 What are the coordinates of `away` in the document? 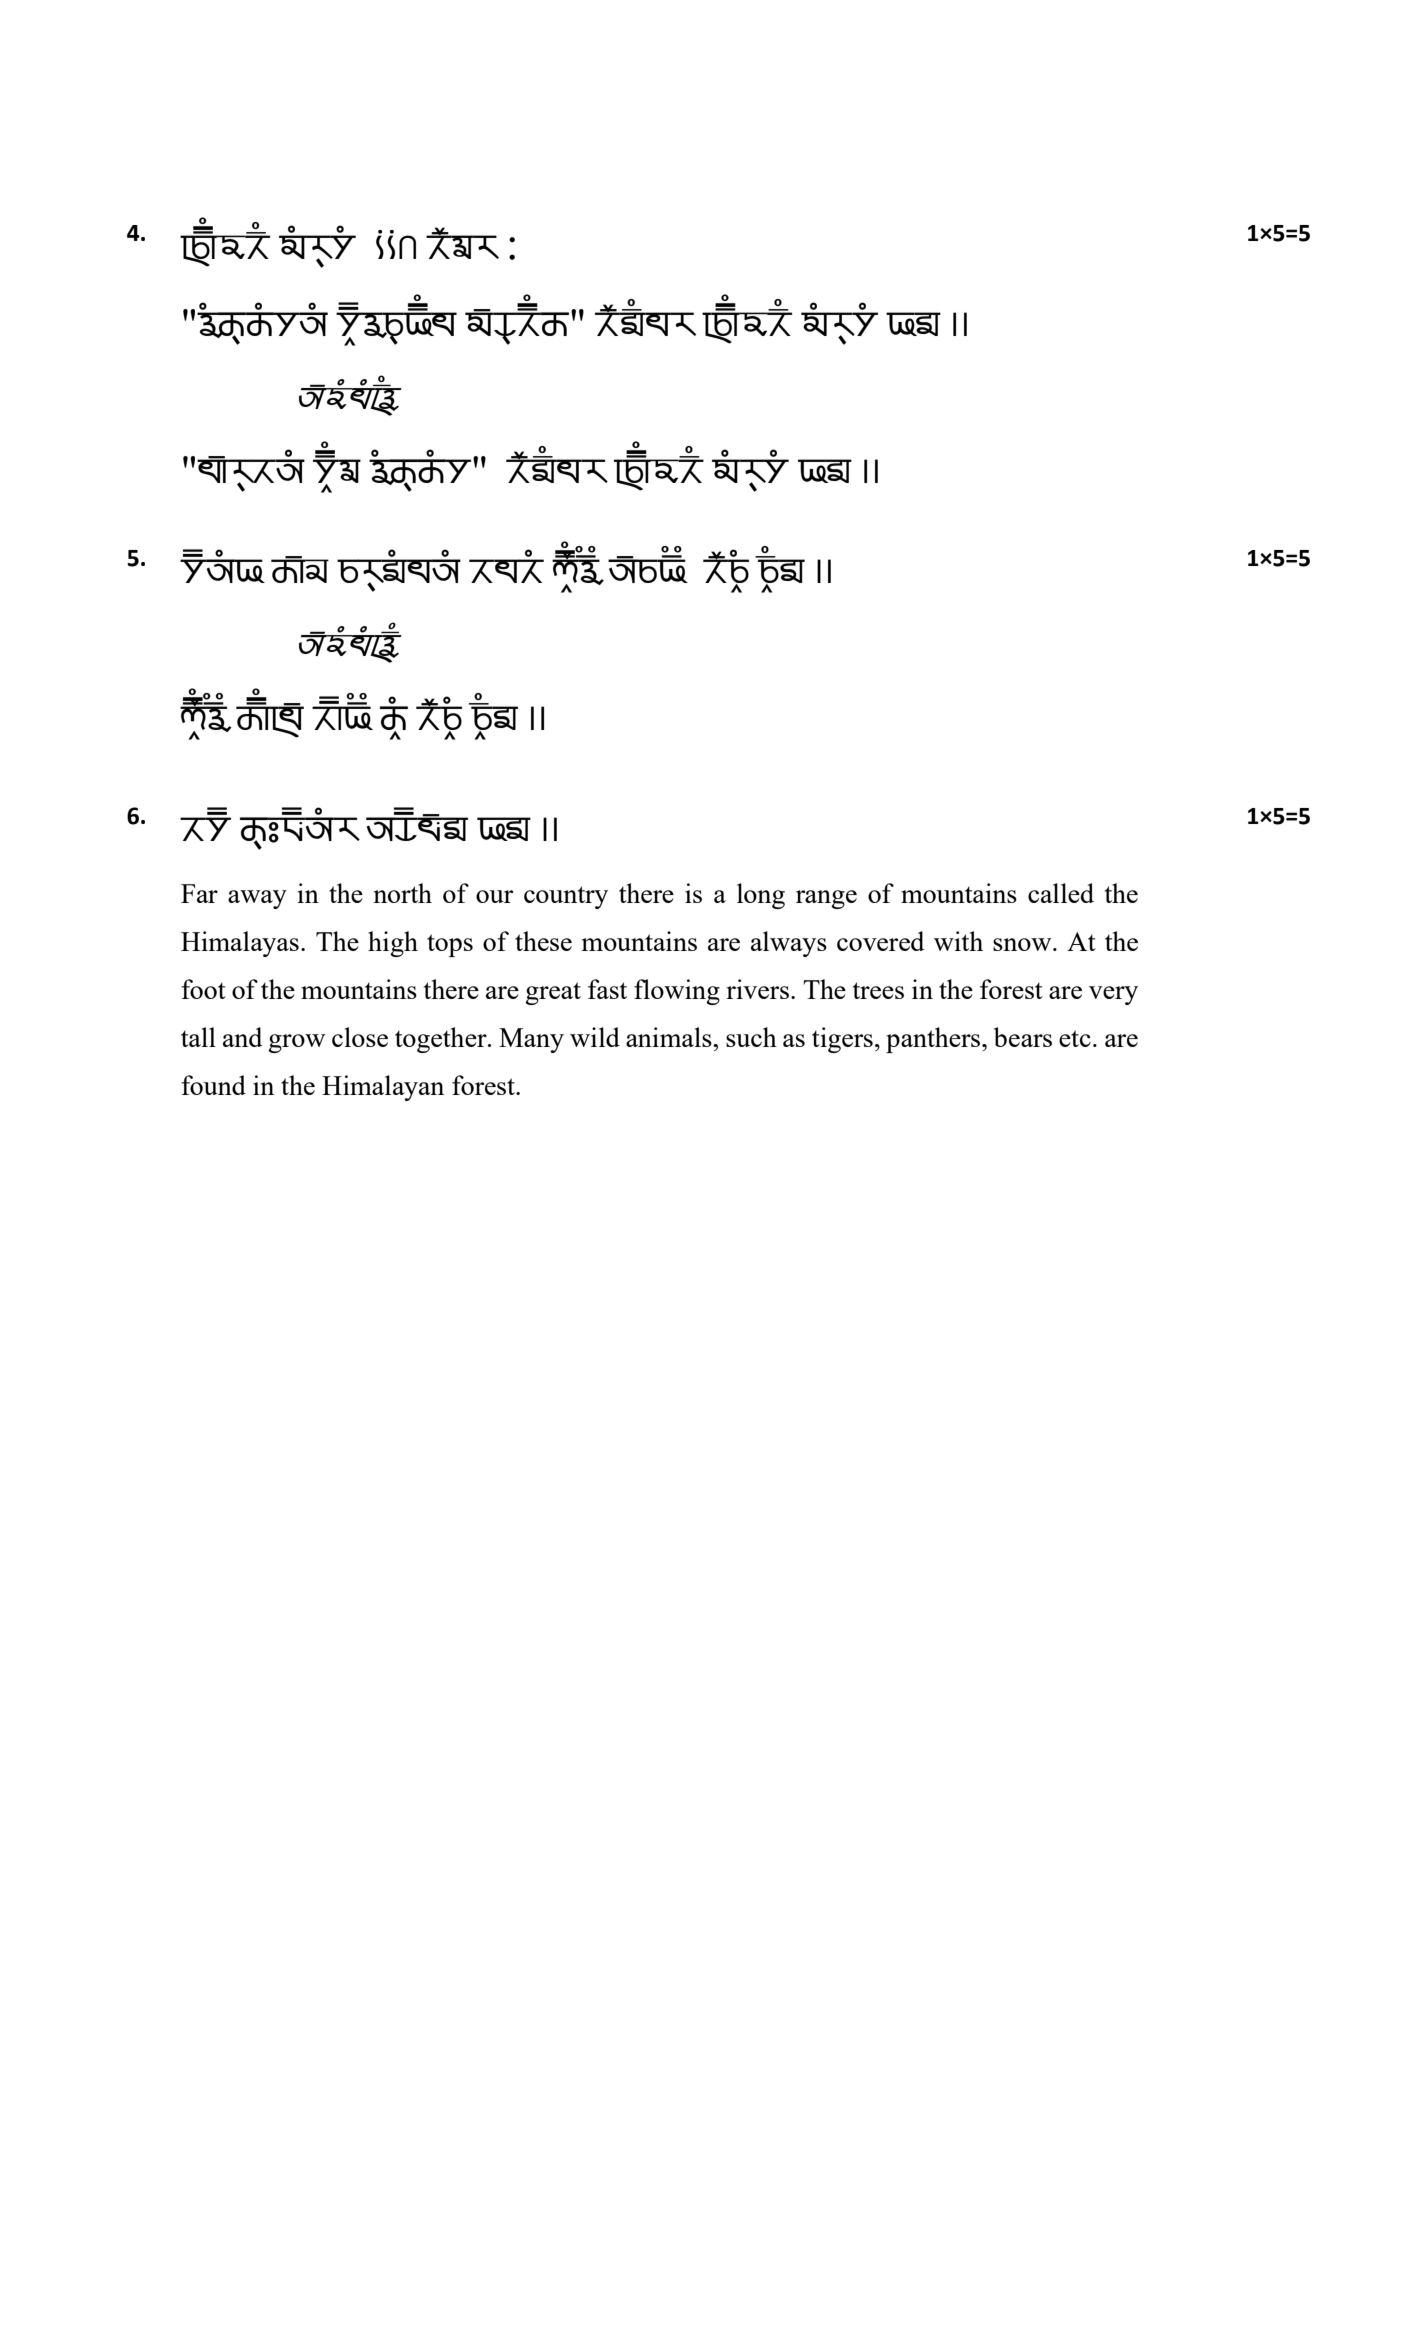 It's located at (257, 899).
